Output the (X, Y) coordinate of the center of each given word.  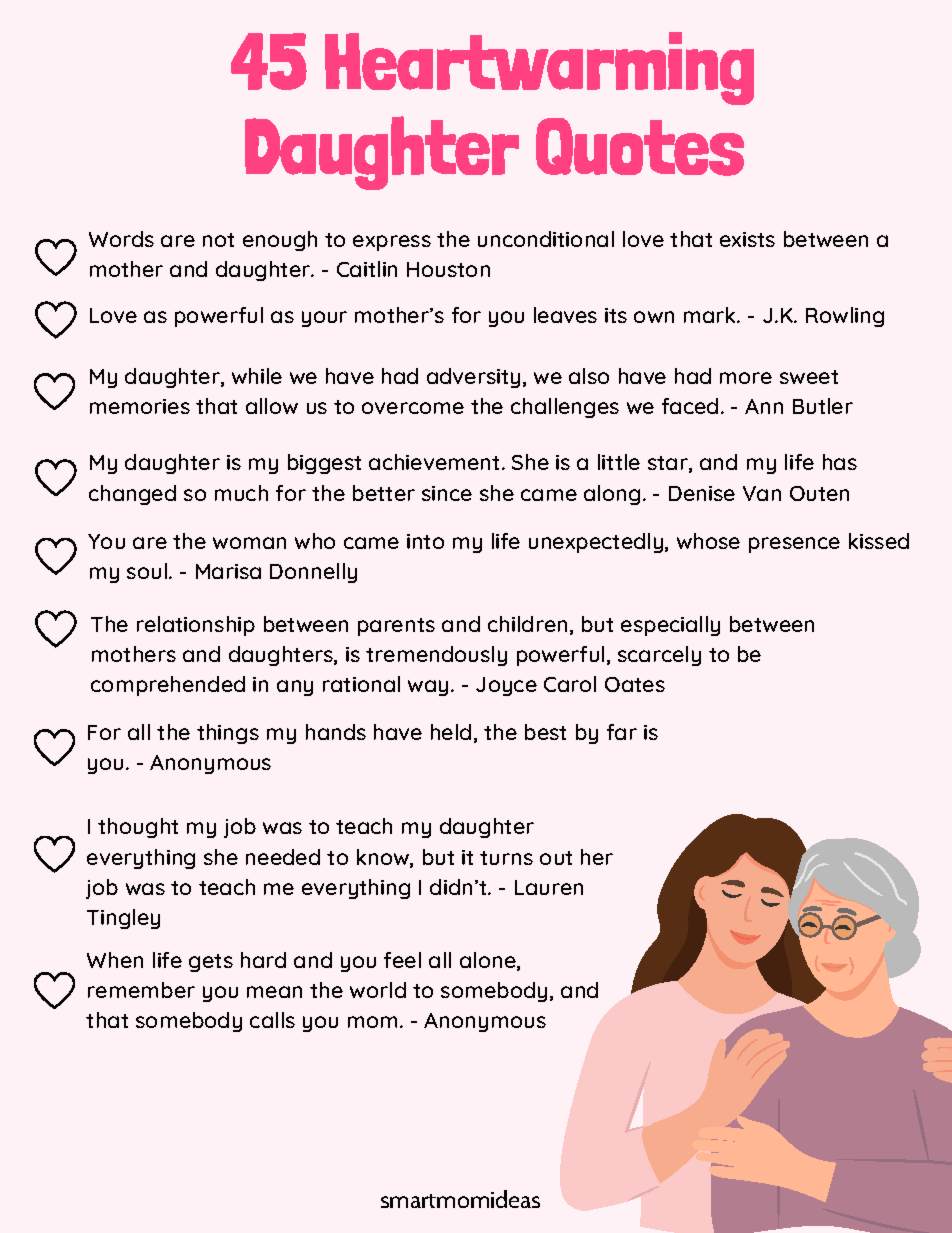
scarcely (659, 656)
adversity (473, 378)
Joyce (506, 686)
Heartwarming (539, 68)
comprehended (168, 686)
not (218, 240)
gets (211, 963)
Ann (764, 406)
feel (402, 960)
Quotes (640, 147)
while (257, 376)
